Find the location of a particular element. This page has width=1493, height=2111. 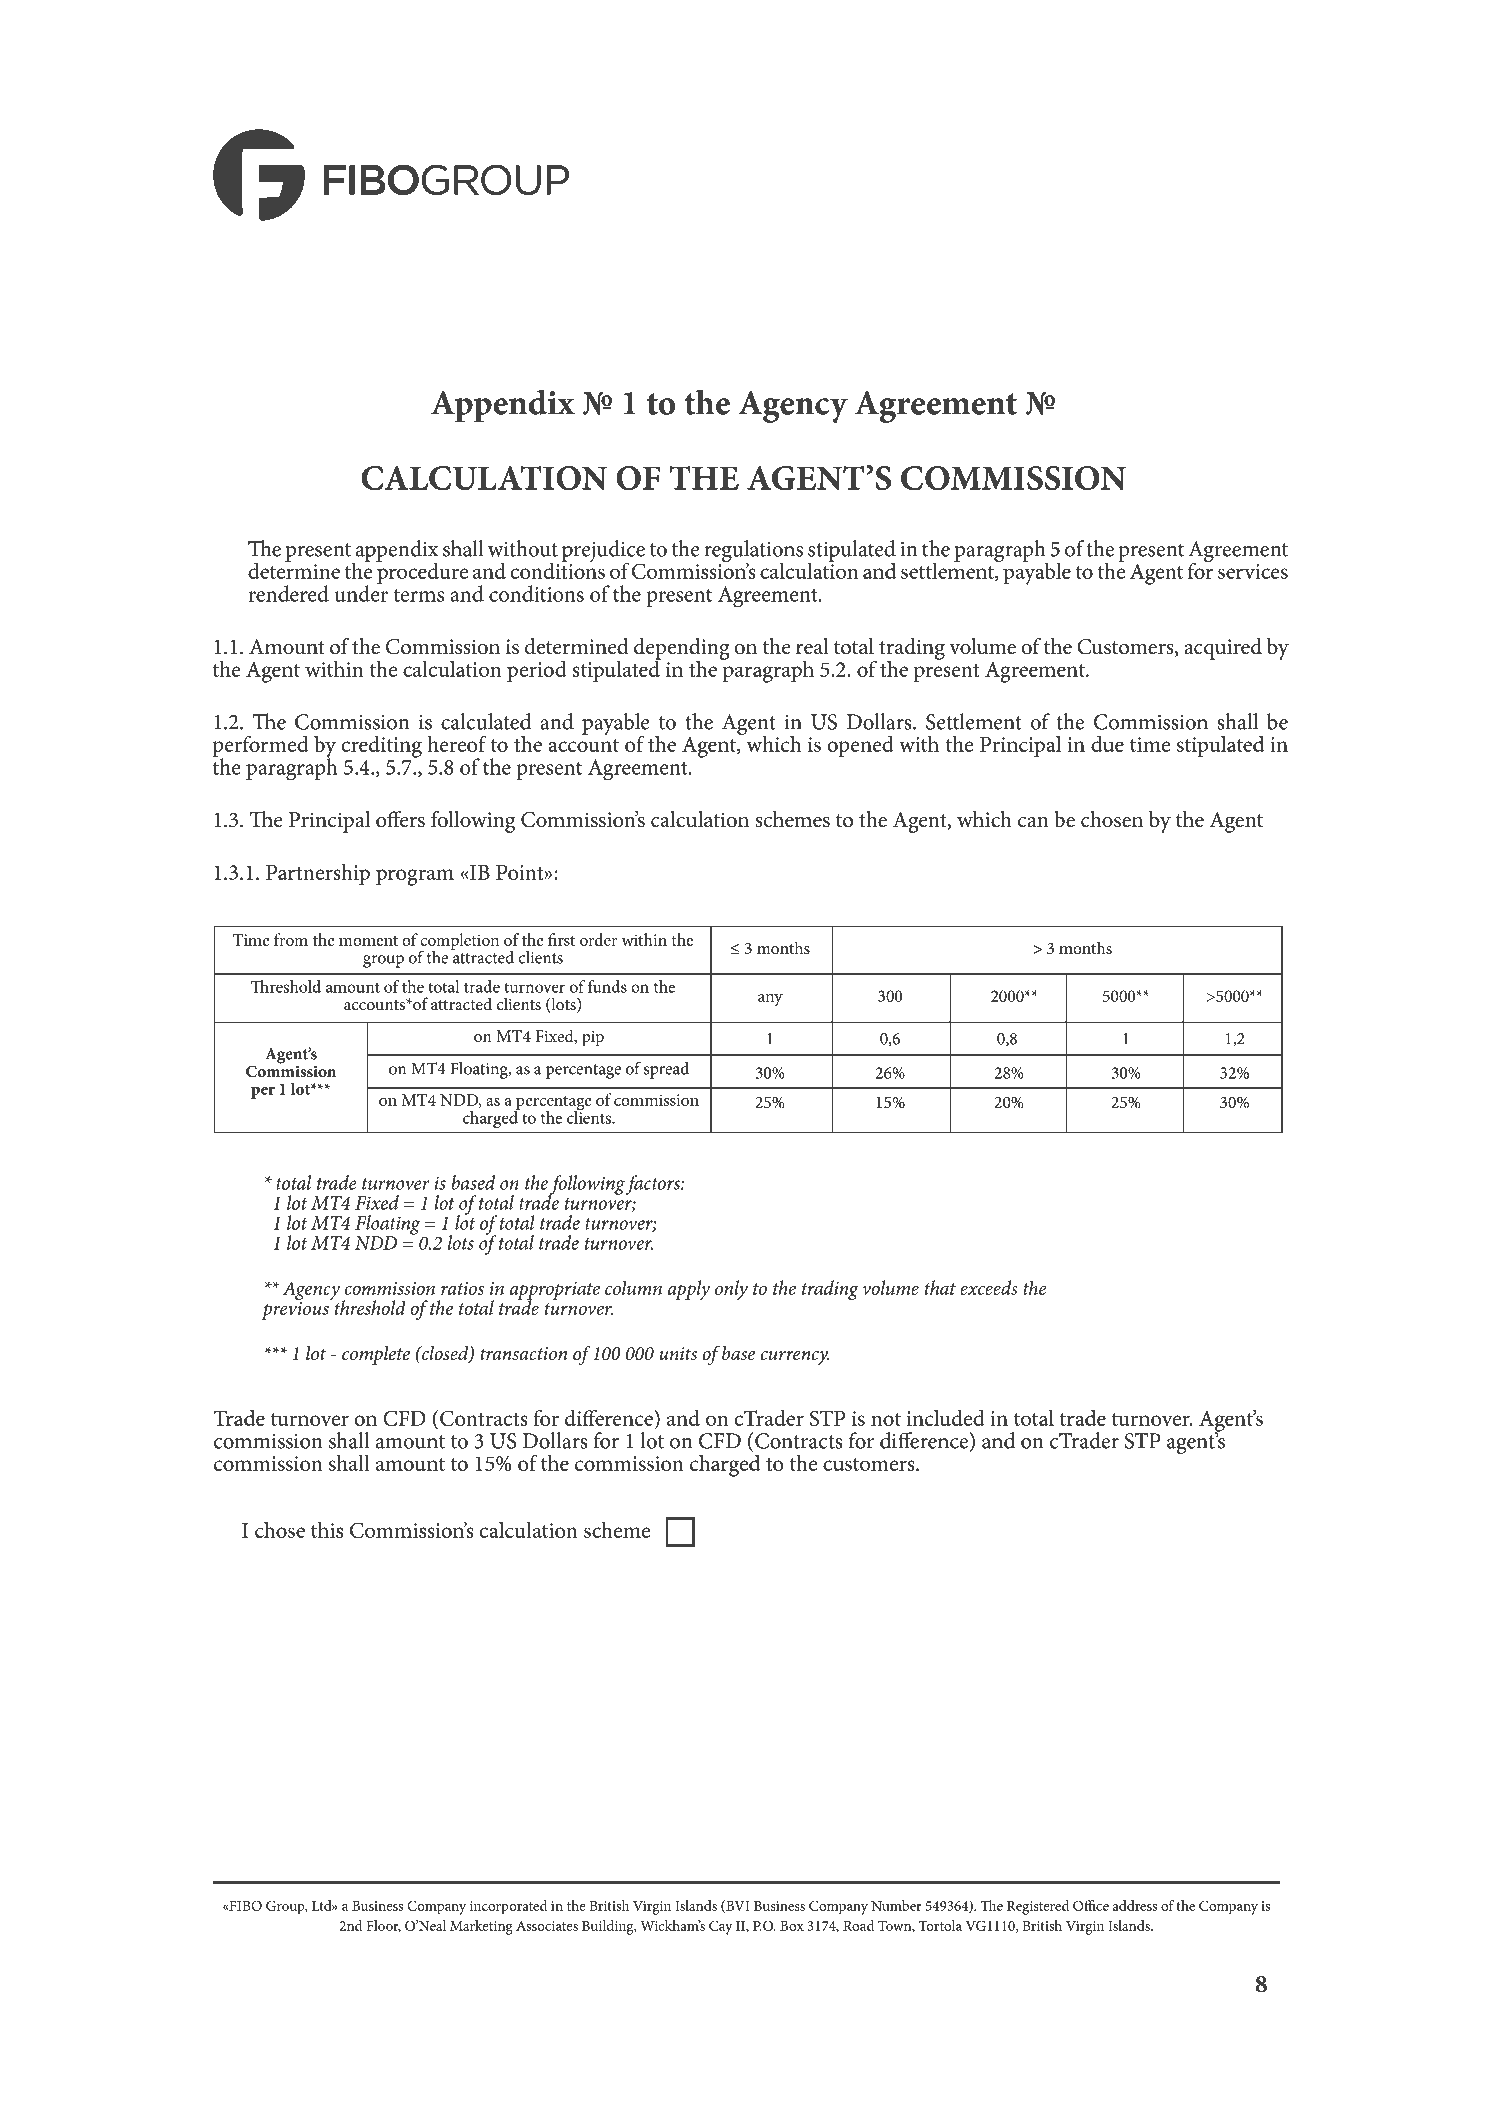

acquired is located at coordinates (1223, 649).
